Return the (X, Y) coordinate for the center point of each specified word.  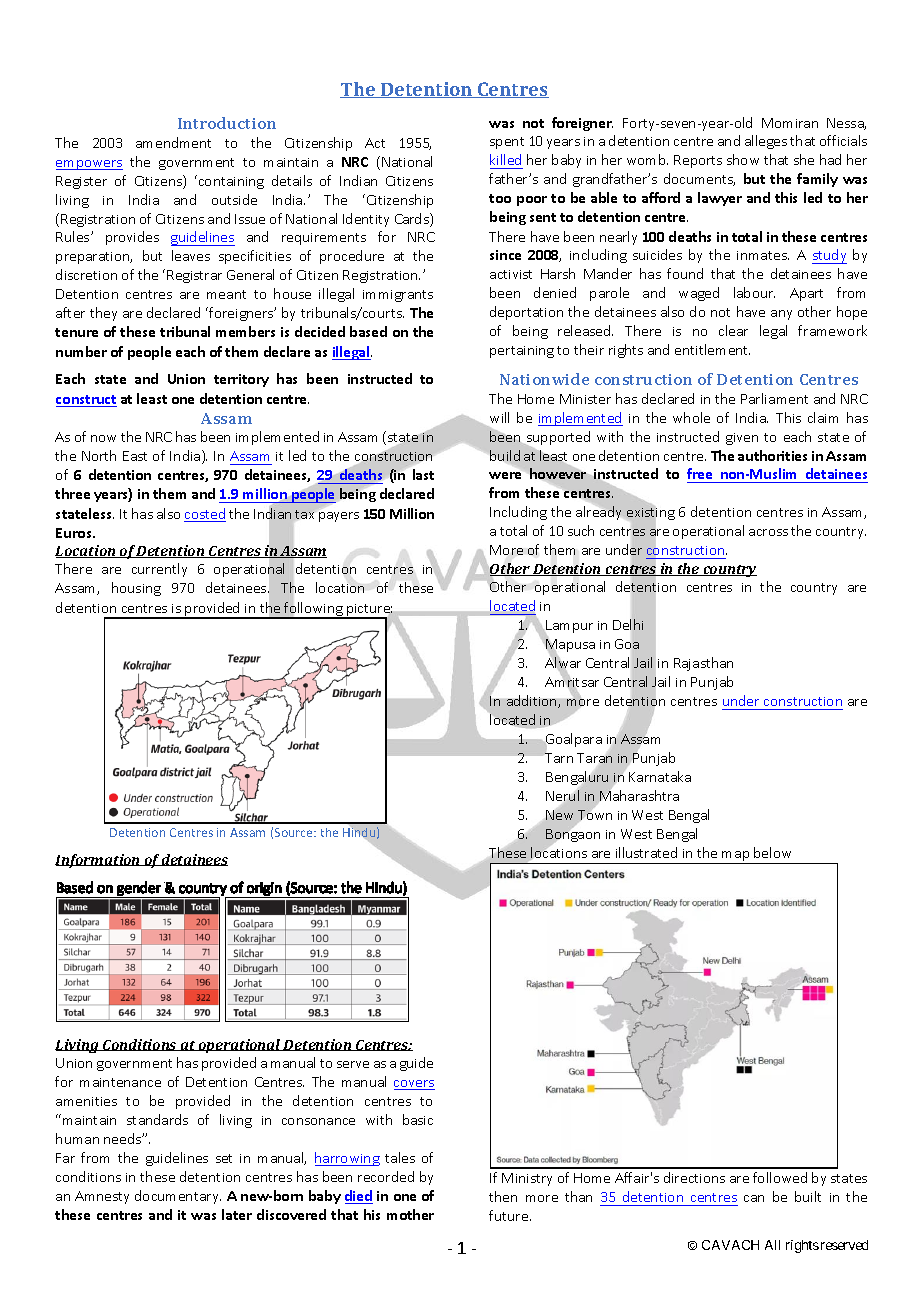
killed (505, 159)
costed (205, 515)
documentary (178, 1197)
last (423, 474)
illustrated (646, 852)
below (772, 852)
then (503, 1196)
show (743, 159)
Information (99, 861)
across (768, 532)
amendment (173, 142)
